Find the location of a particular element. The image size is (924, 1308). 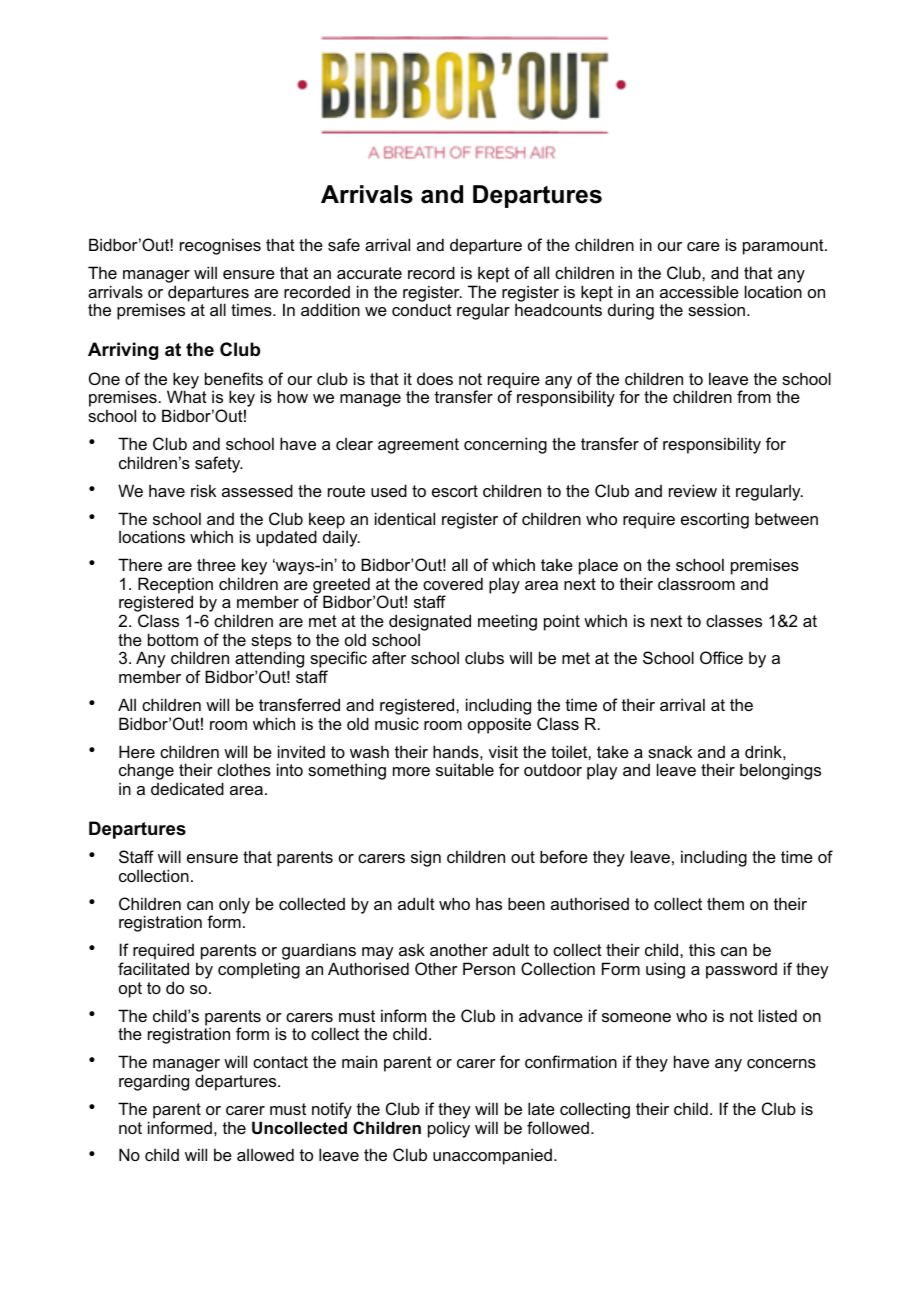

recognises is located at coordinates (220, 246).
